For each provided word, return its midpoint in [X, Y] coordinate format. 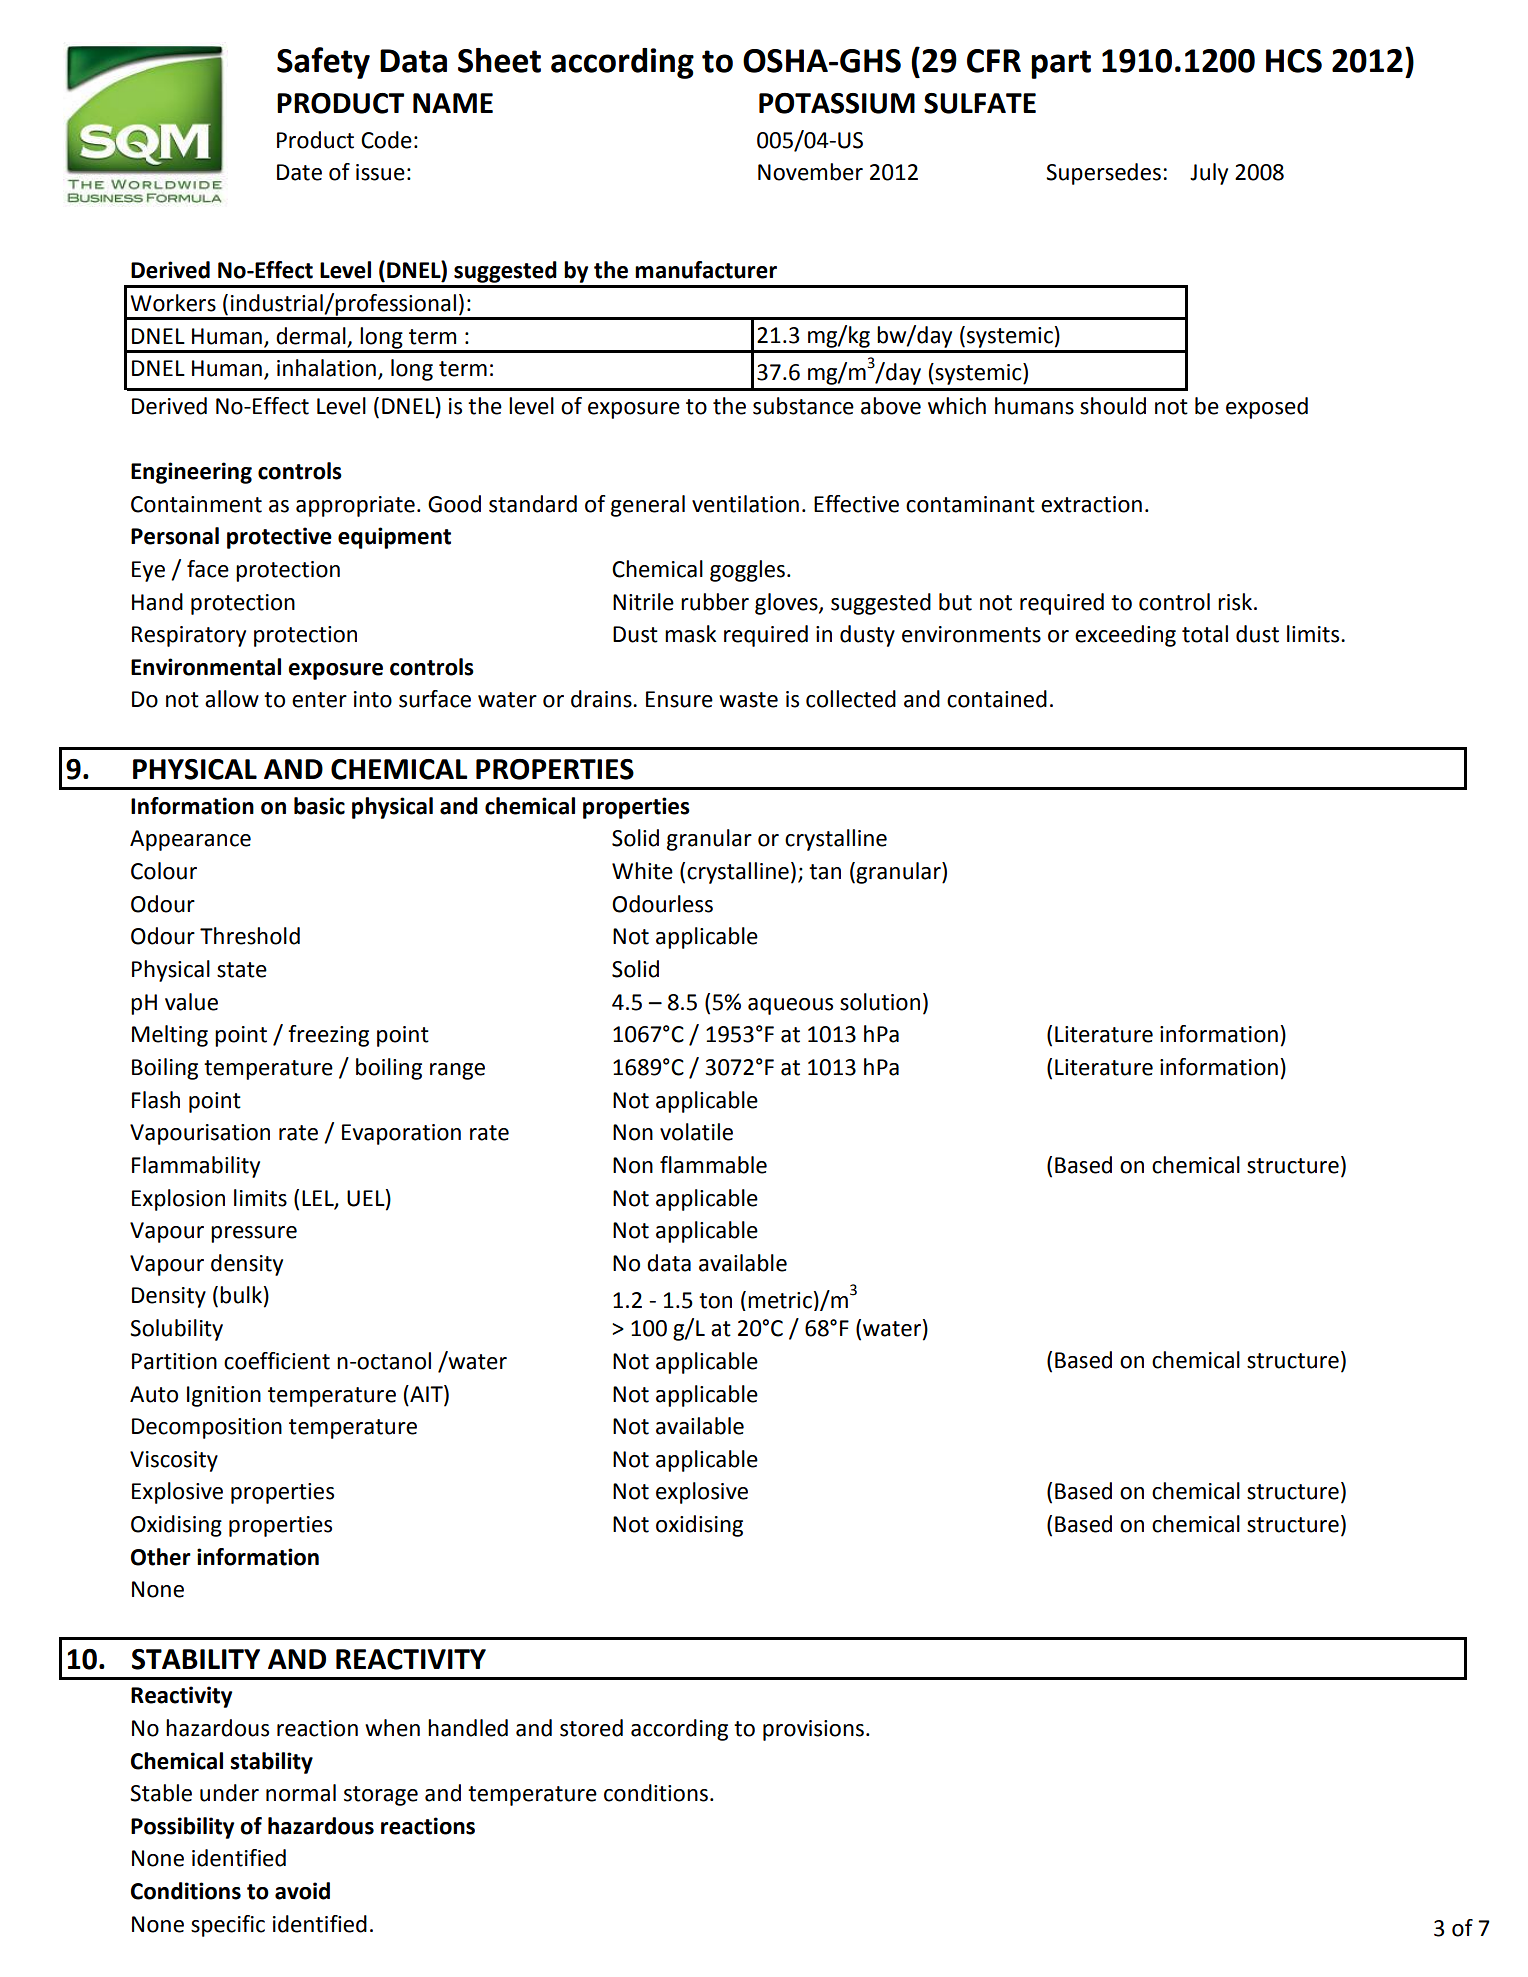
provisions [813, 1730]
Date [299, 172]
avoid [302, 1891]
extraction [1091, 504]
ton [715, 1301]
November [810, 172]
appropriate [355, 506]
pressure [254, 1234]
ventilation [745, 504]
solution [880, 1002]
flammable [713, 1165]
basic [319, 806]
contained [997, 699]
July [1209, 174]
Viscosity [174, 1461]
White [642, 871]
